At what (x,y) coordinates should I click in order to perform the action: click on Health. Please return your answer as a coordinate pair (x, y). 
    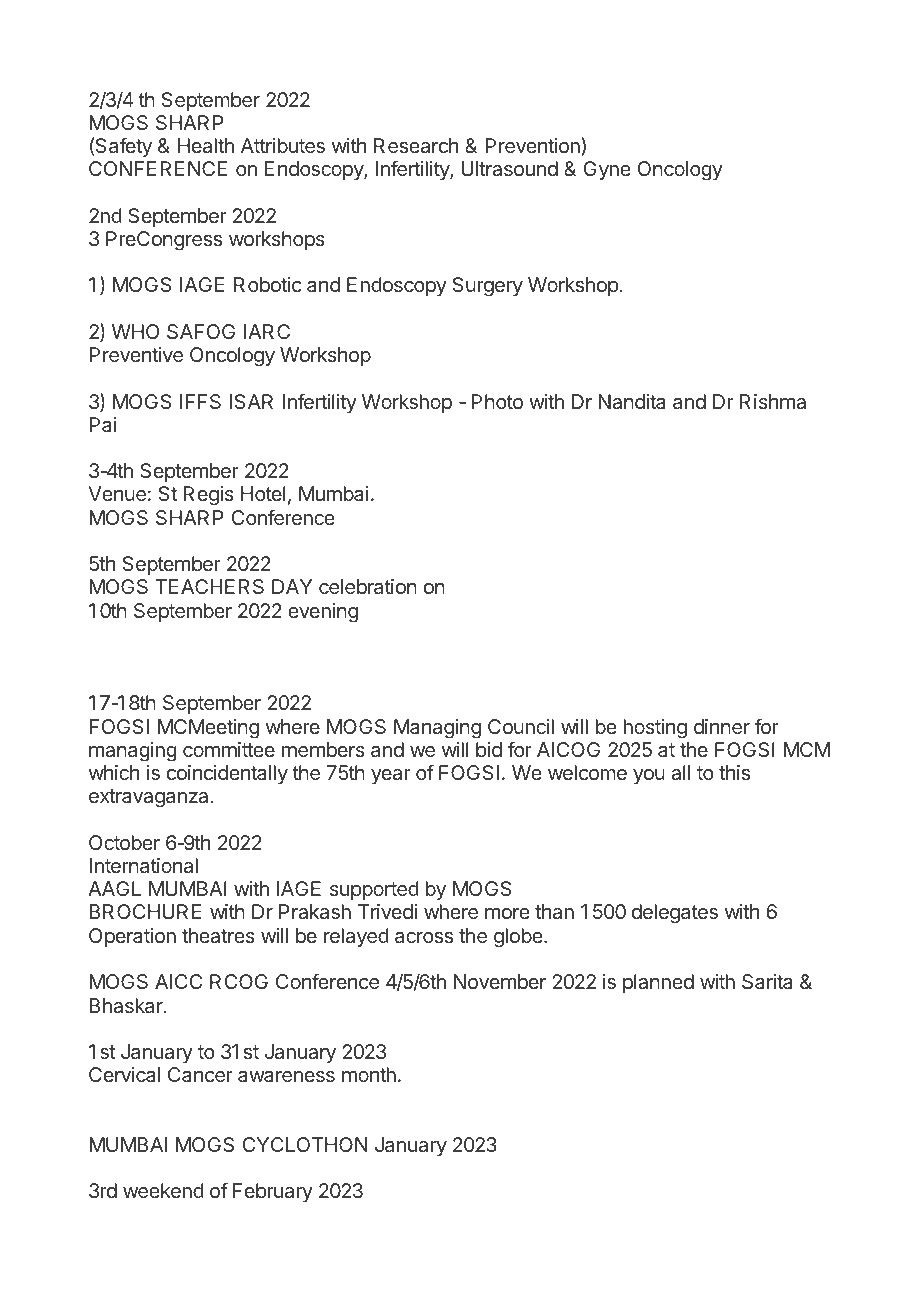
    Looking at the image, I should click on (206, 145).
